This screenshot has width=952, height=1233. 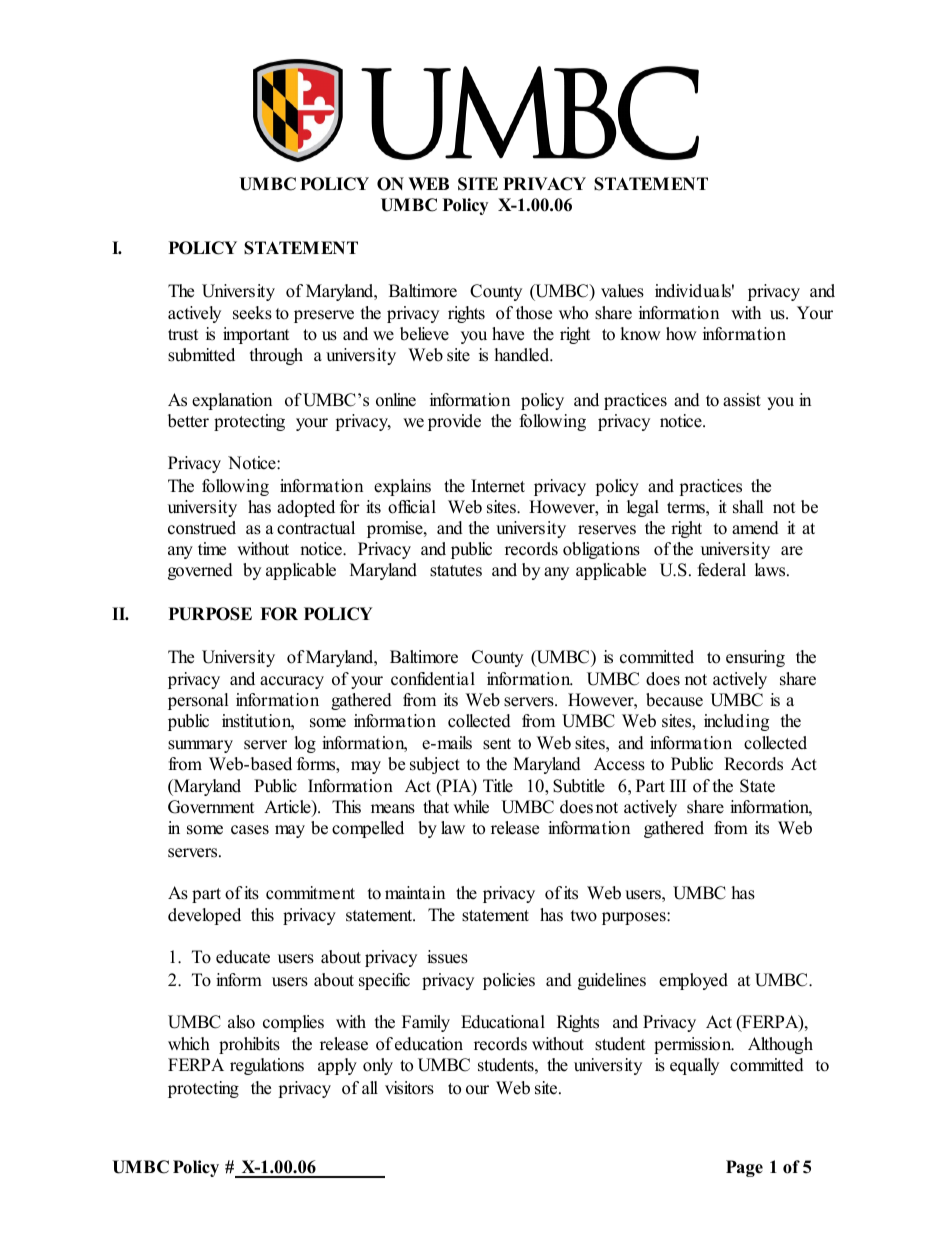 I want to click on Page, so click(x=744, y=1168).
